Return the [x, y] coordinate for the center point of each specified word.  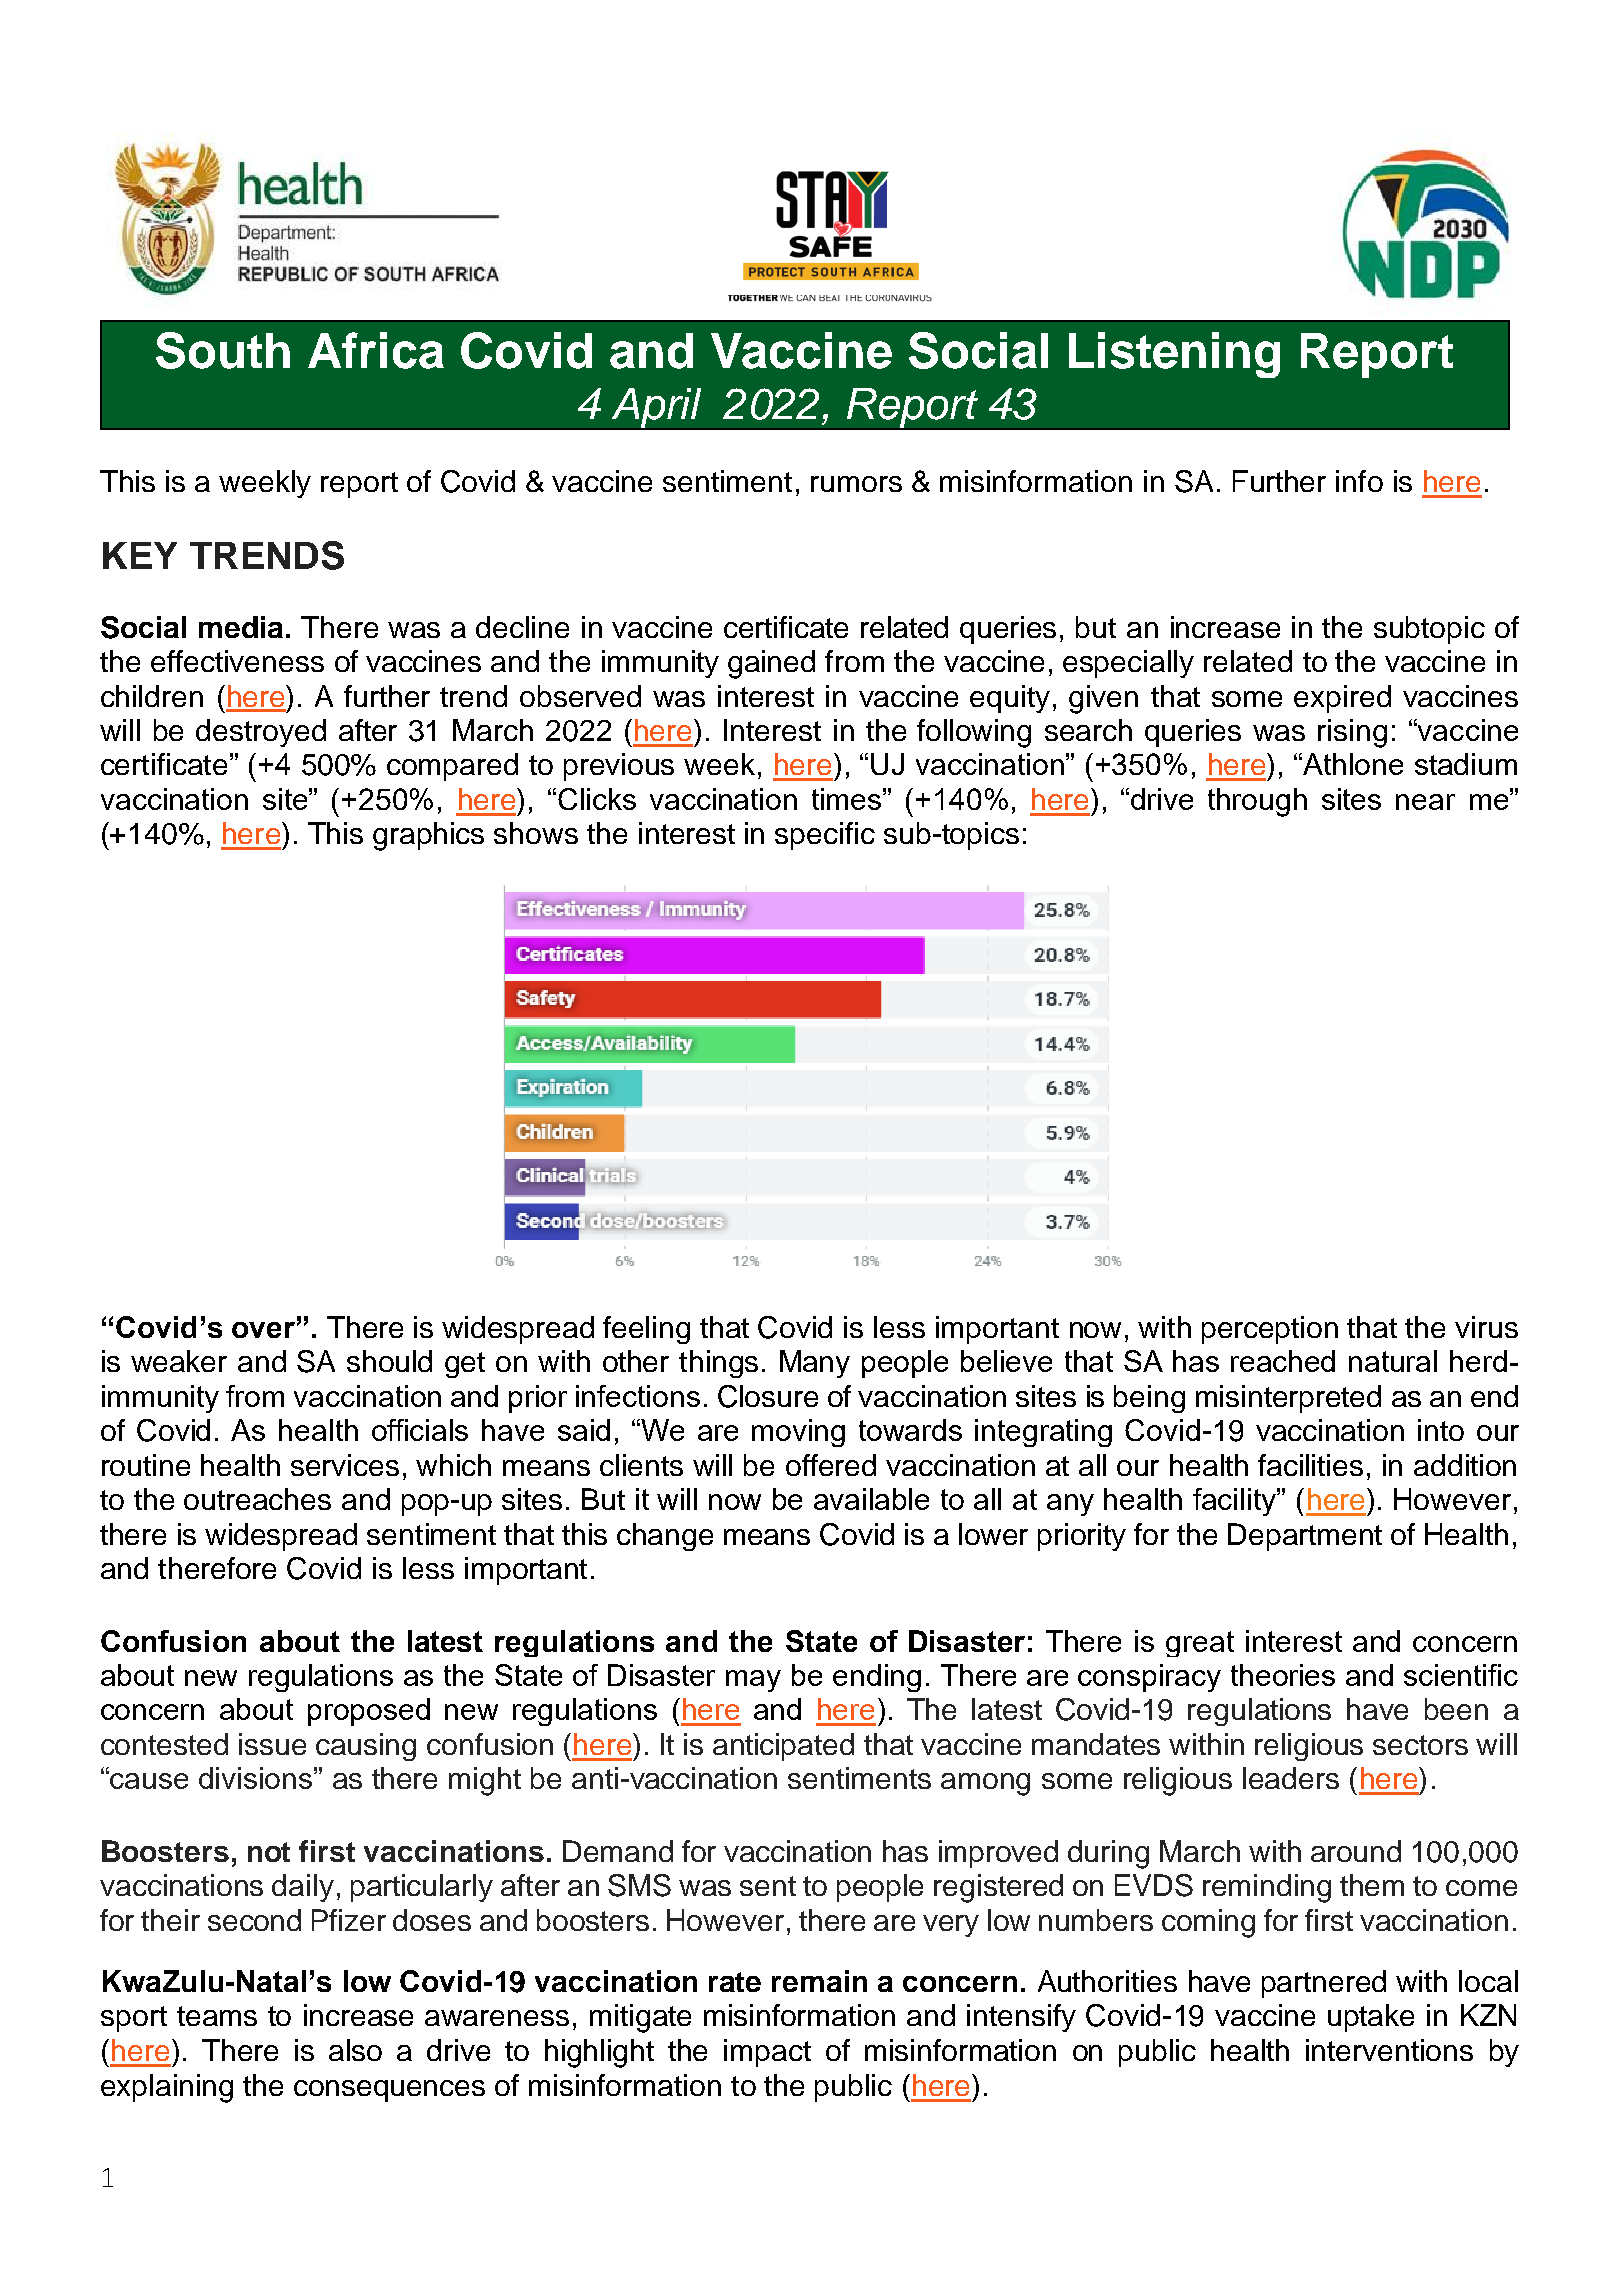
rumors [856, 484]
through [1257, 802]
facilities [1310, 1465]
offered [831, 1465]
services [345, 1465]
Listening [1174, 355]
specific [825, 836]
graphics [428, 836]
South [223, 350]
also [355, 2050]
